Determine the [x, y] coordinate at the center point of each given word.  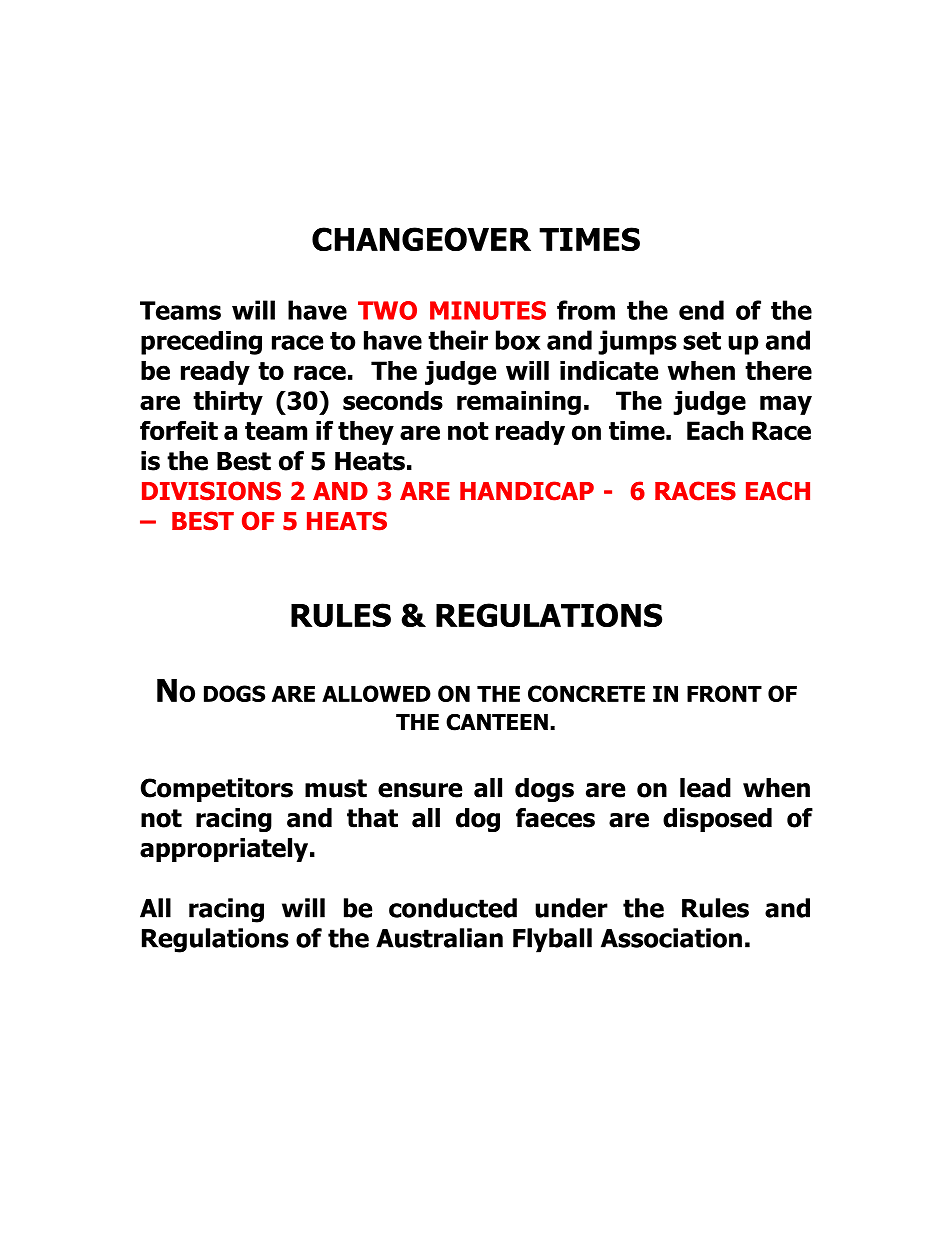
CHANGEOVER [421, 239]
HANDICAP [527, 491]
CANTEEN [497, 722]
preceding [201, 343]
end [701, 310]
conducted [453, 908]
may [786, 405]
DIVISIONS [211, 491]
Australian [439, 938]
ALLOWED [376, 693]
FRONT [724, 693]
